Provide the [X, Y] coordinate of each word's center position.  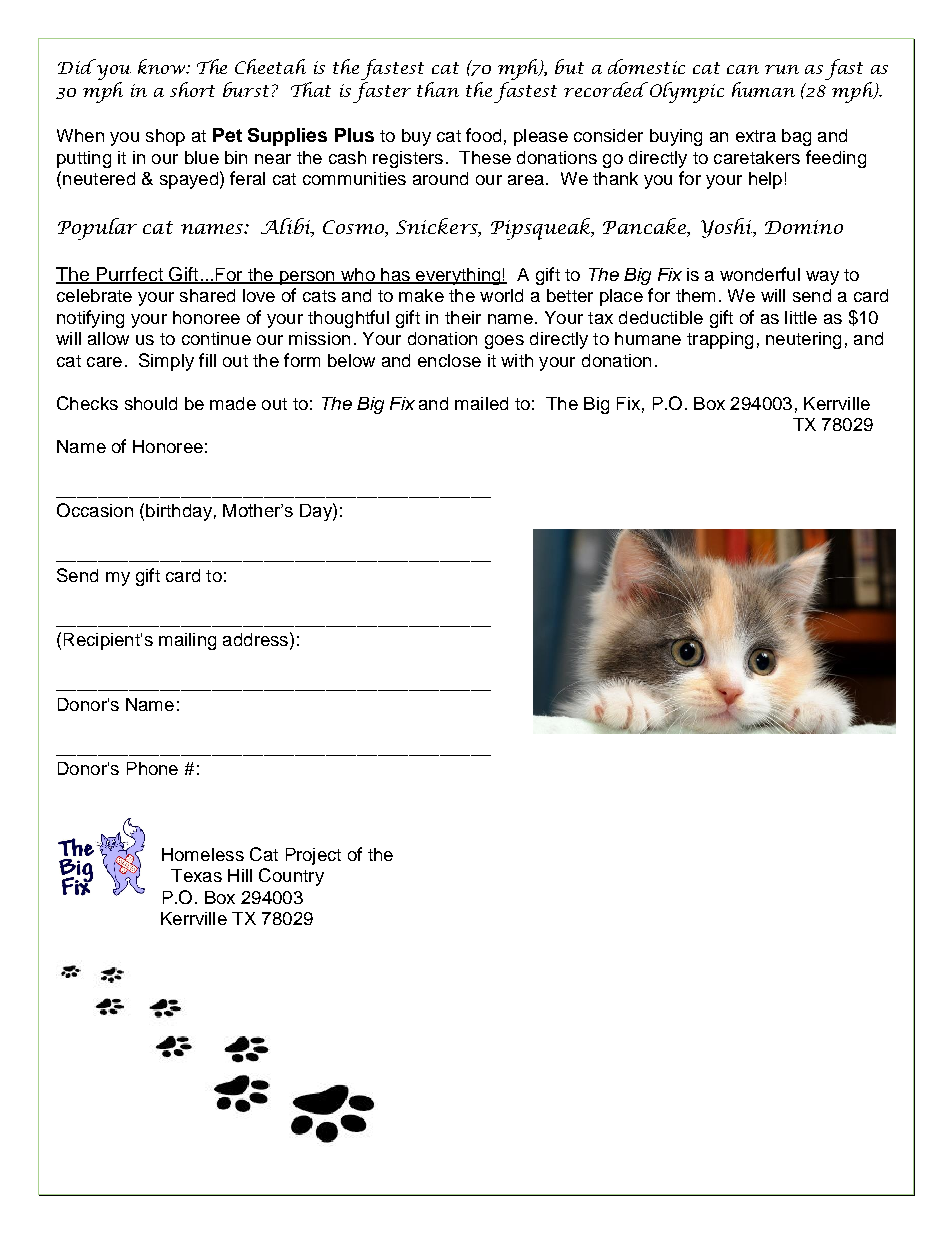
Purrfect [129, 275]
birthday [179, 512]
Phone [152, 768]
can [743, 69]
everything [458, 276]
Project [313, 856]
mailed [481, 403]
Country [291, 877]
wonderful [760, 274]
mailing [187, 641]
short [192, 89]
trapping [720, 340]
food [483, 135]
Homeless [203, 854]
